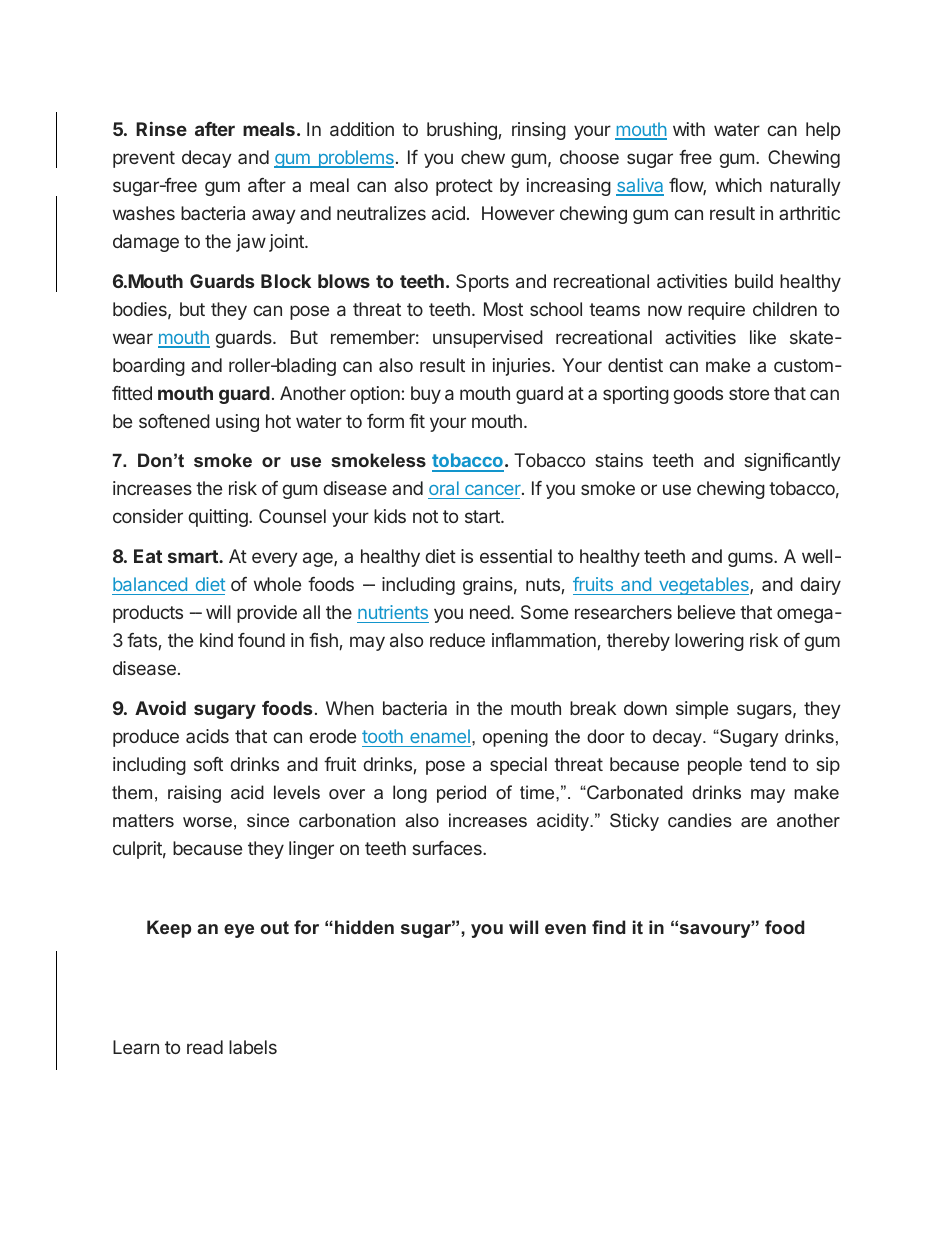 The image size is (952, 1233). Describe the element at coordinates (161, 129) in the document. I see `Rinse` at that location.
